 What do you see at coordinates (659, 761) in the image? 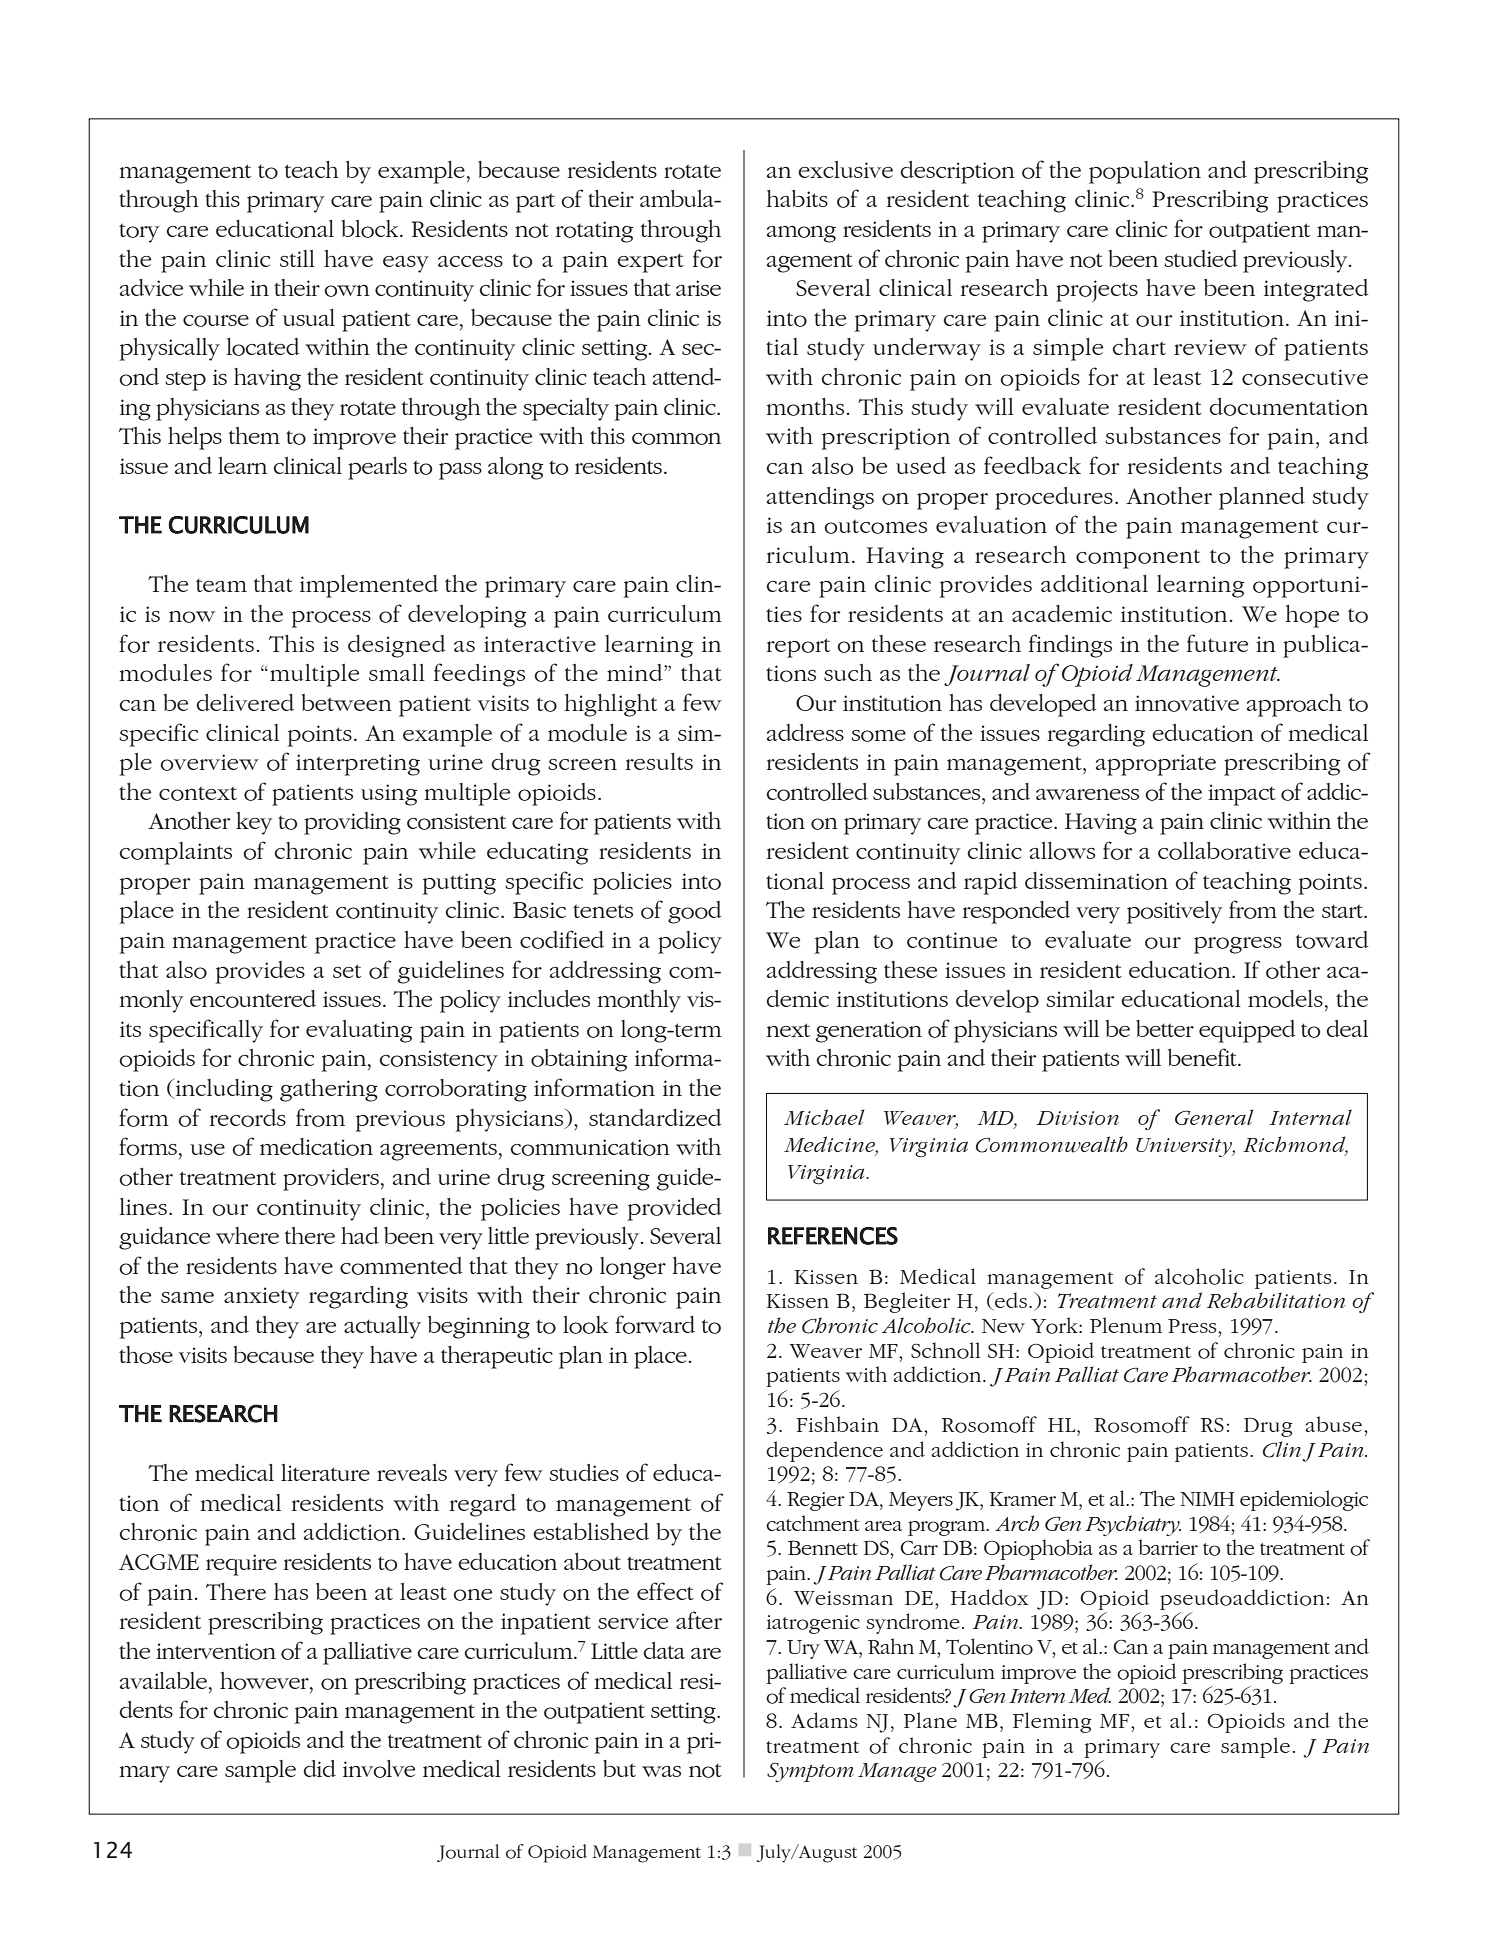
I see `results` at bounding box center [659, 761].
